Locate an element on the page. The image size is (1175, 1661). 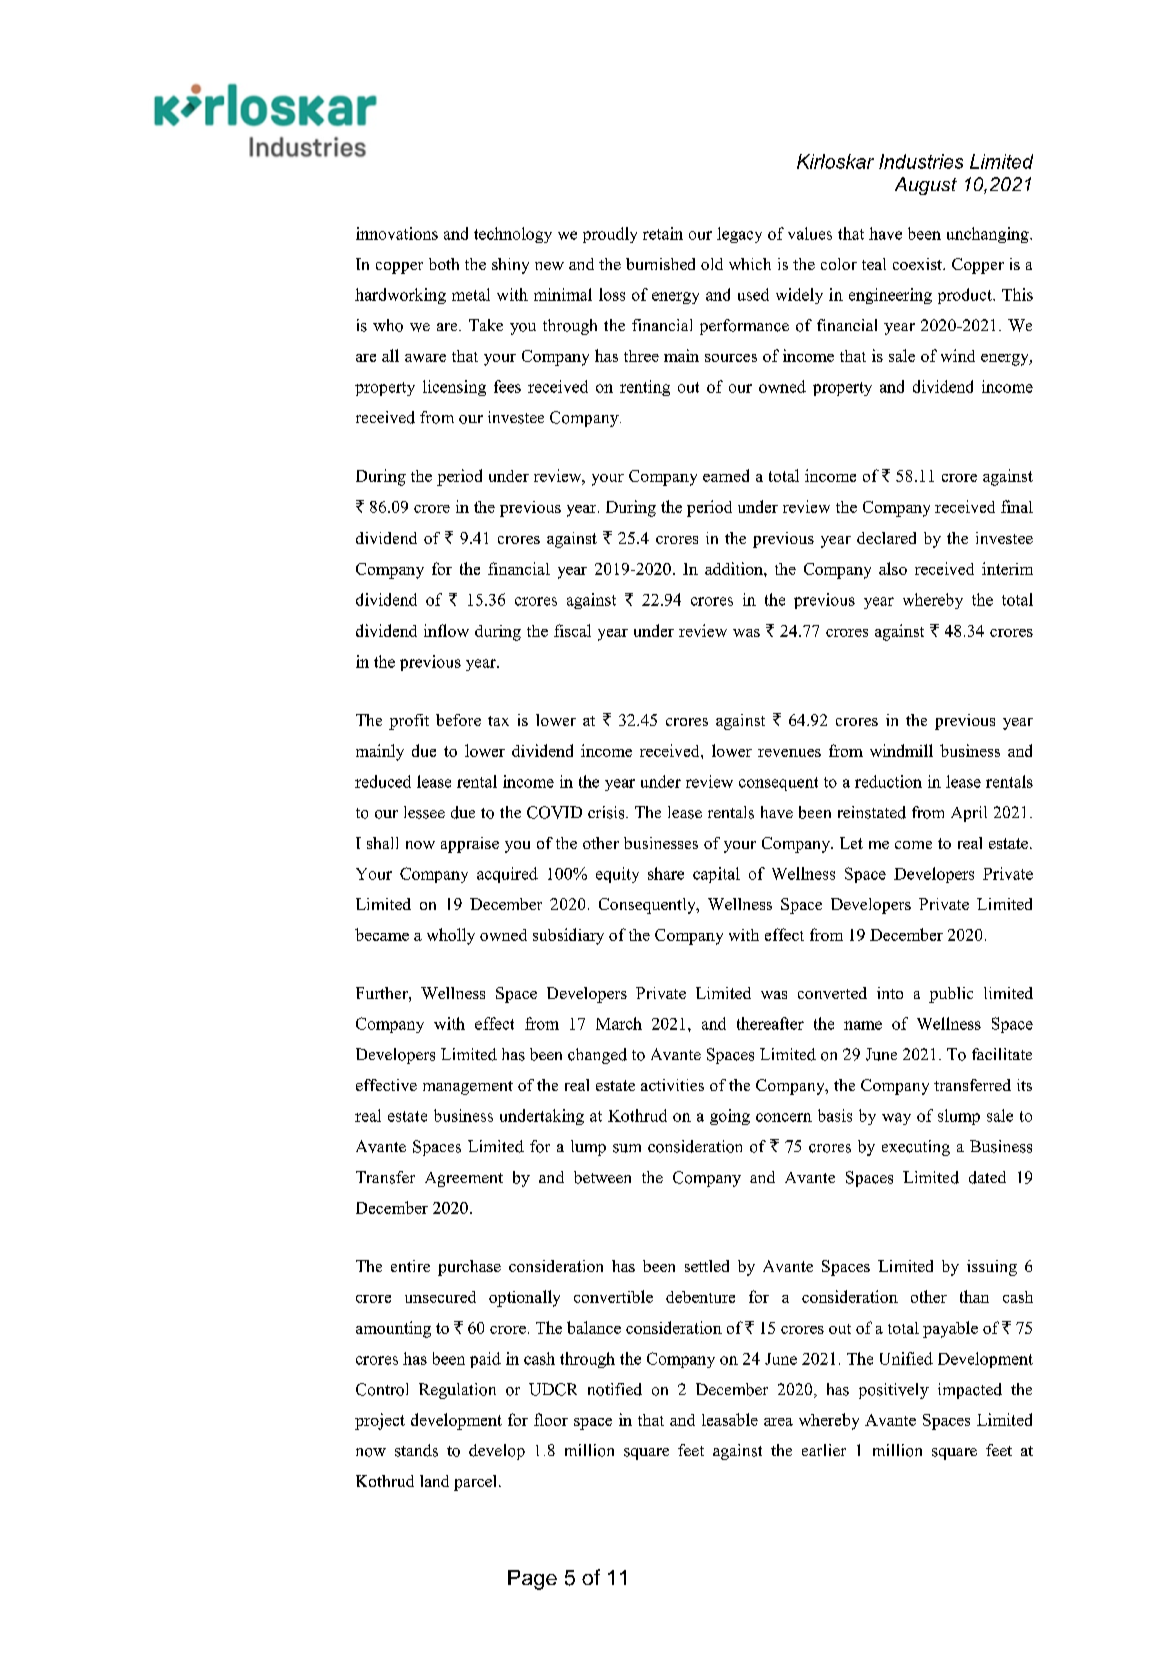
August is located at coordinates (926, 186).
